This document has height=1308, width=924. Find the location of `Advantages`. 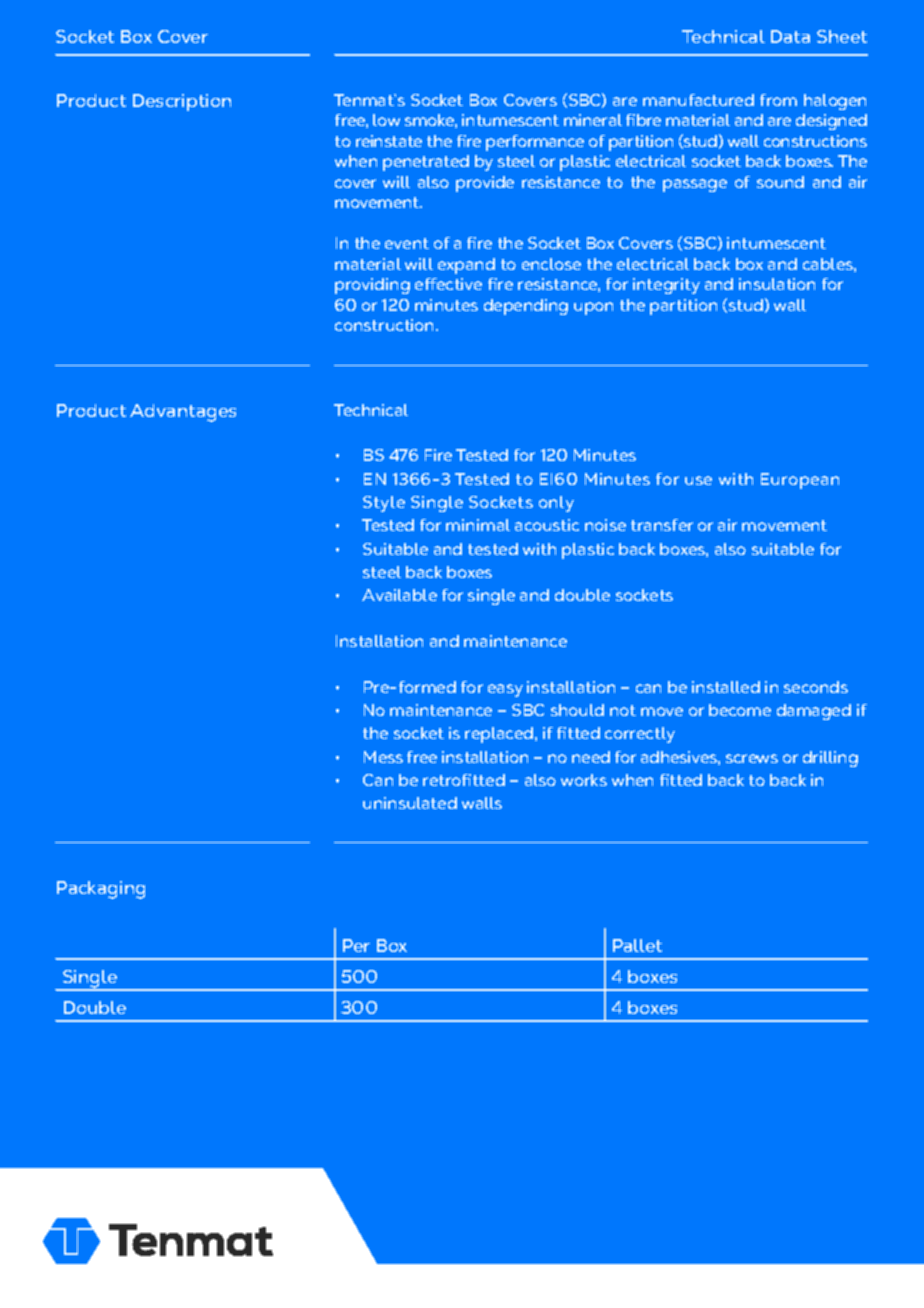

Advantages is located at coordinates (183, 413).
